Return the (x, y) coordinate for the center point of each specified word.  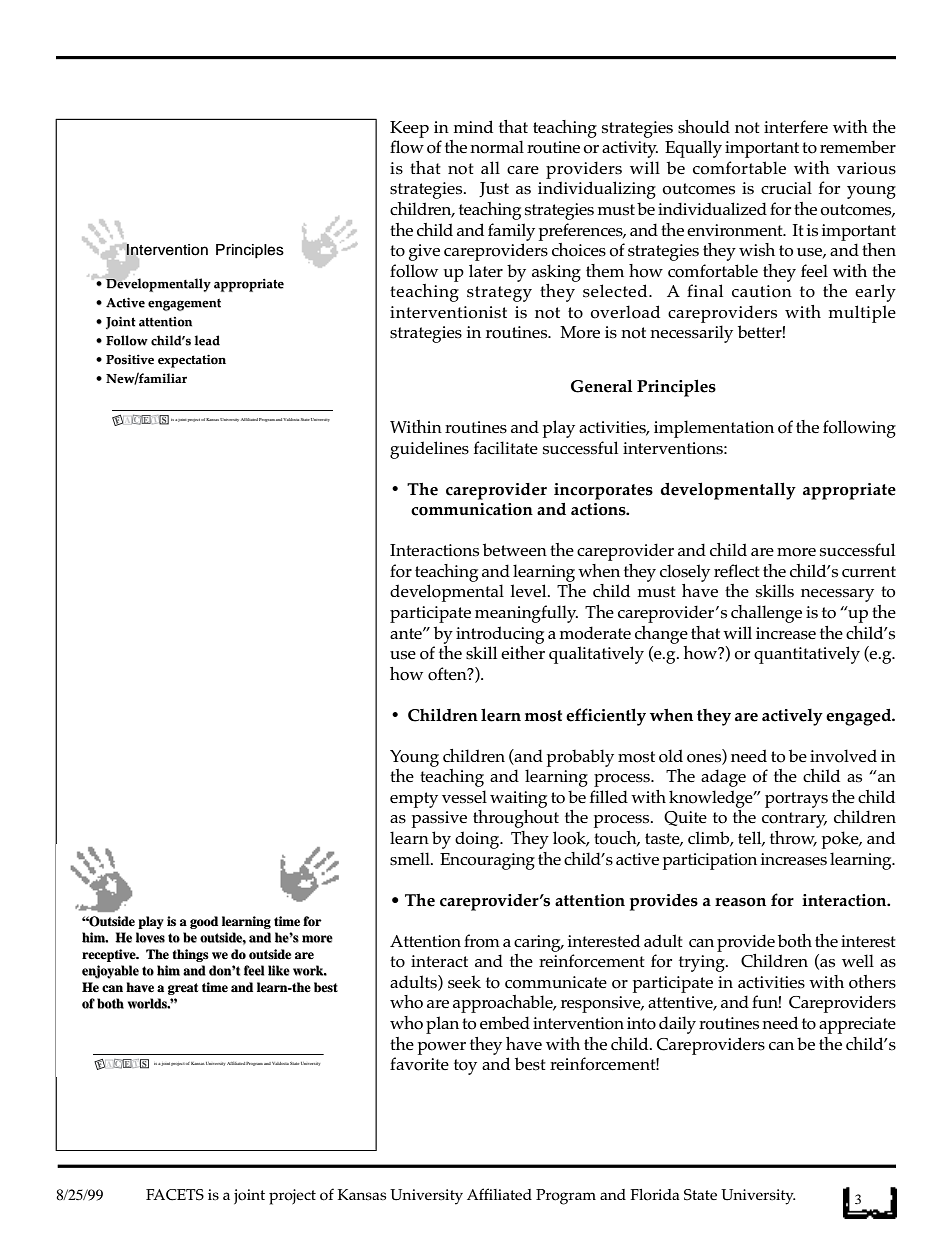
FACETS (175, 1195)
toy (465, 1067)
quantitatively (807, 655)
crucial (786, 187)
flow (407, 147)
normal (497, 147)
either (523, 651)
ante (407, 633)
